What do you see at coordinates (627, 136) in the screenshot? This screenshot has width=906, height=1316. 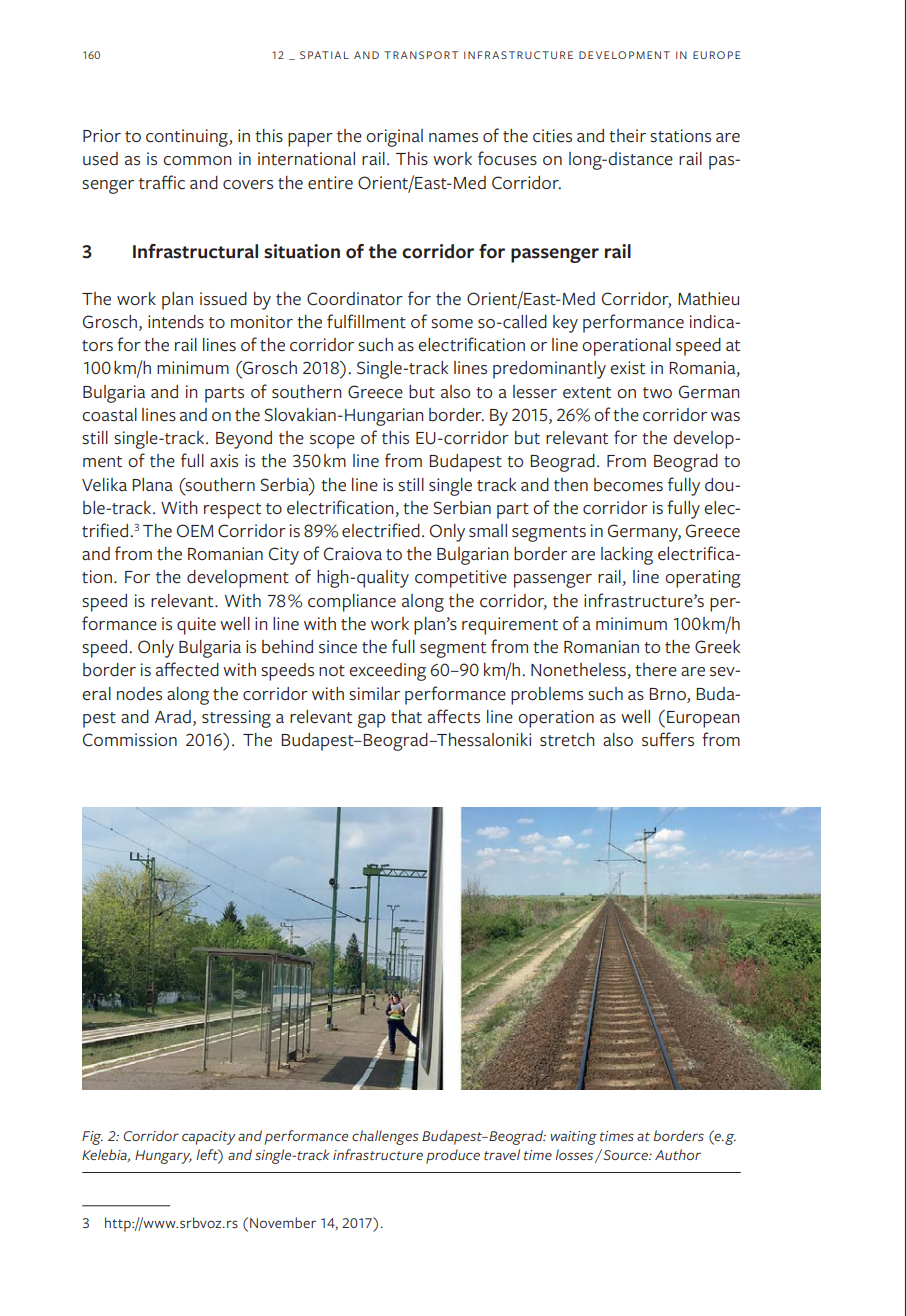 I see `their` at bounding box center [627, 136].
